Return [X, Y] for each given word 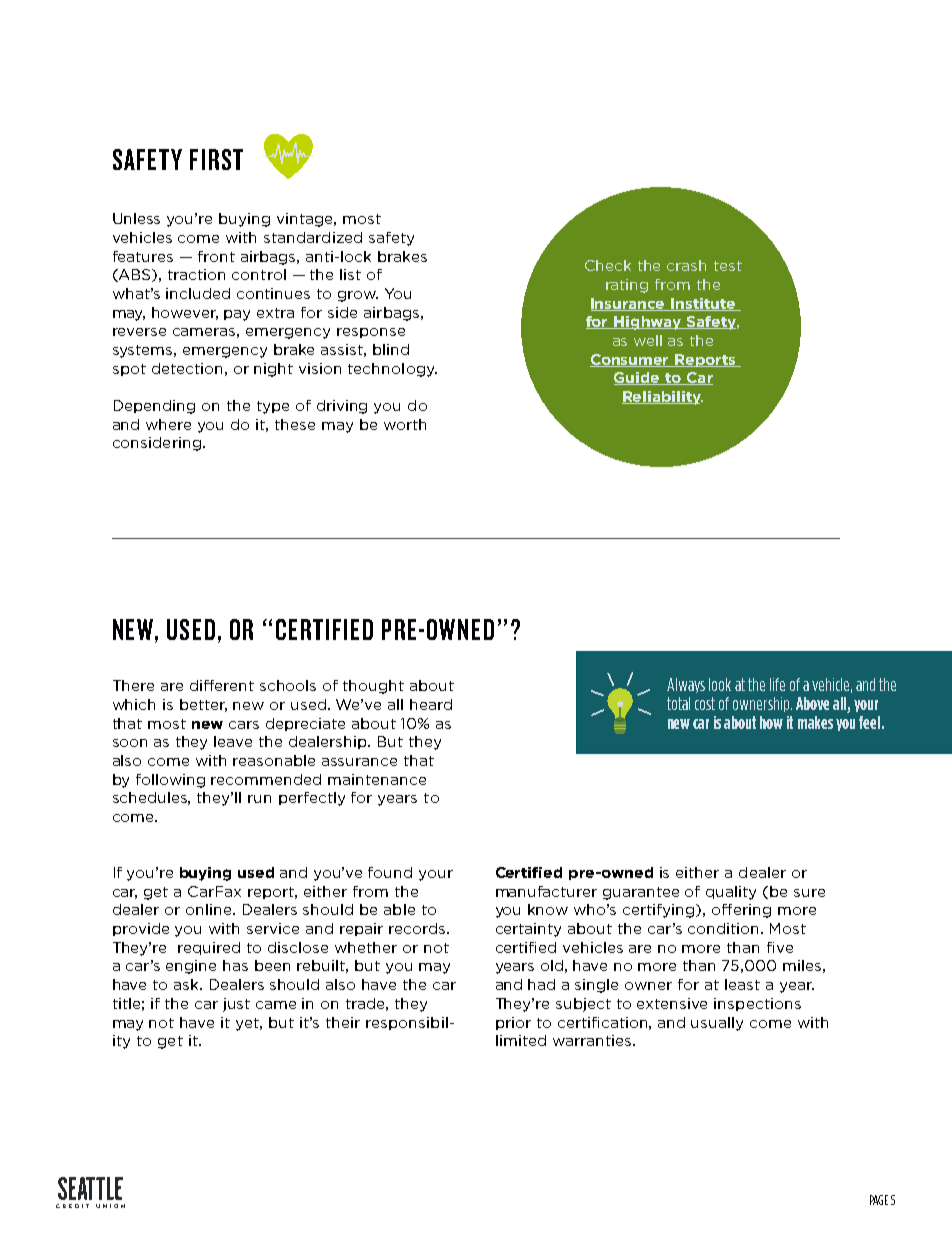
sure [809, 893]
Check [608, 265]
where [168, 424]
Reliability [662, 398]
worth [405, 424]
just [236, 1005]
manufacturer [546, 891]
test [728, 266]
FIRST [216, 159]
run [259, 799]
